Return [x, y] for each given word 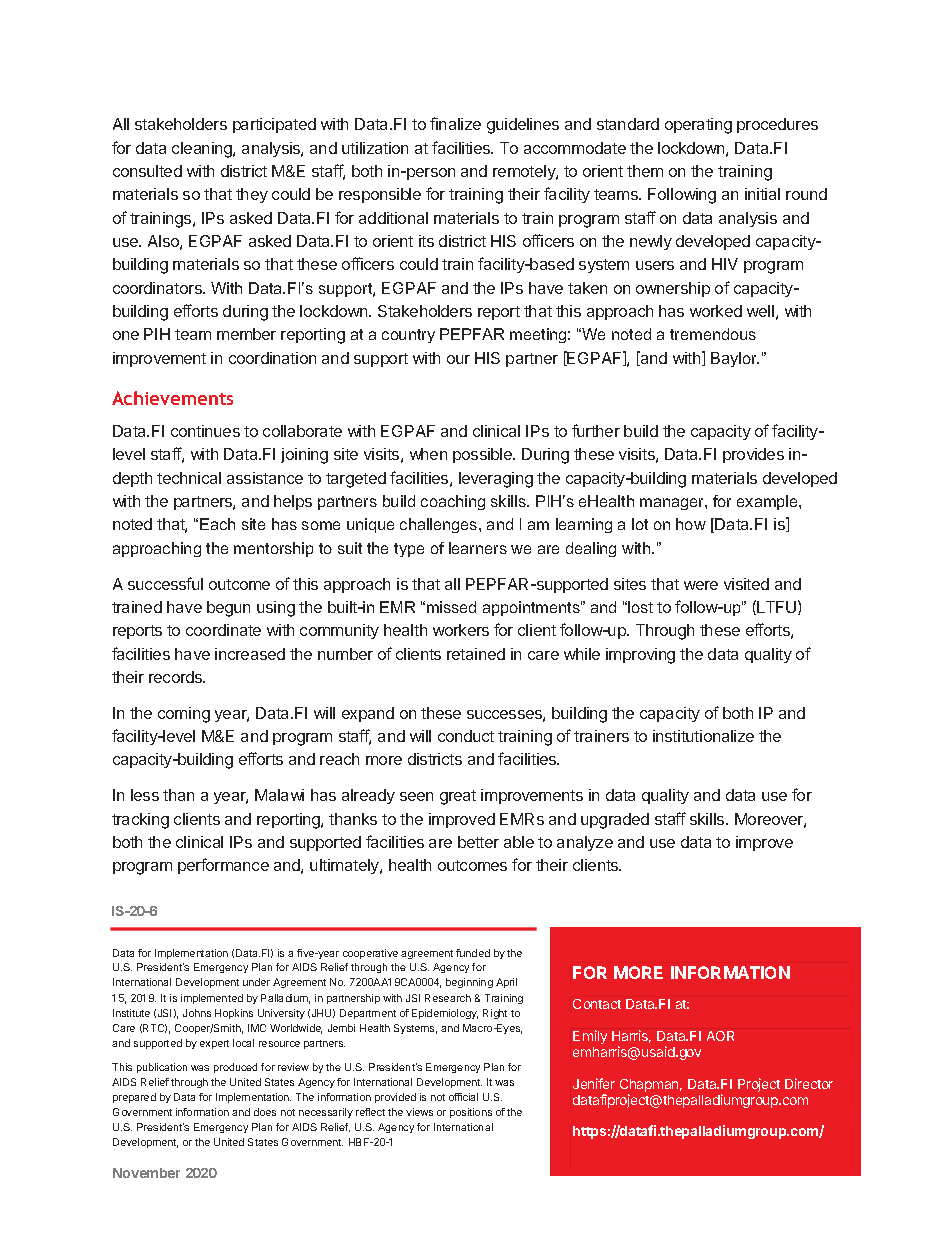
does [265, 1112]
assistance [265, 478]
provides [753, 455]
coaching [453, 502]
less [145, 795]
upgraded [615, 821]
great [458, 797]
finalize [455, 123]
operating [698, 126]
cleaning [203, 150]
